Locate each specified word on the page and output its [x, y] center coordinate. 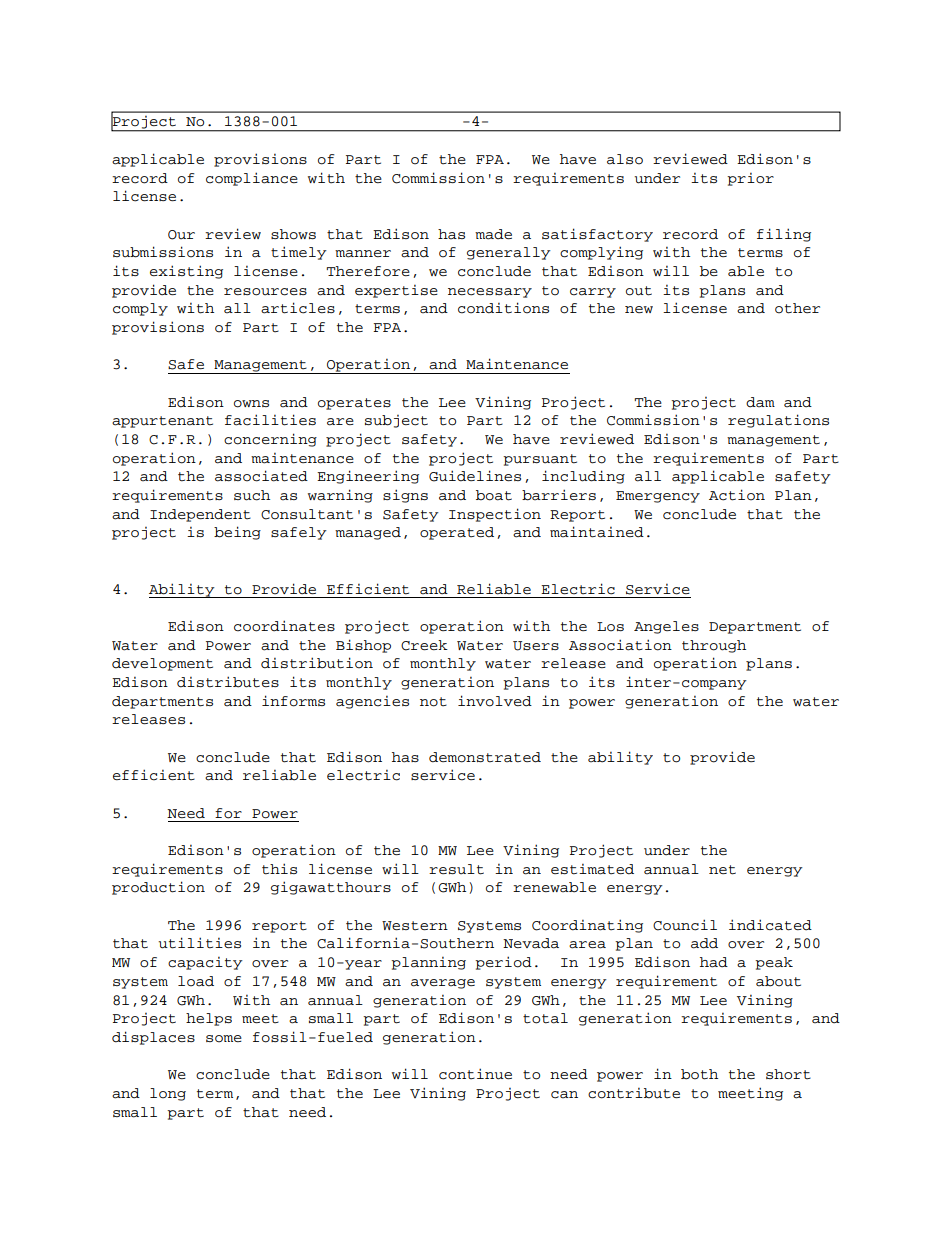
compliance [252, 179]
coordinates [284, 626]
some [224, 1039]
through [714, 646]
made [493, 234]
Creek [424, 645]
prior [750, 179]
